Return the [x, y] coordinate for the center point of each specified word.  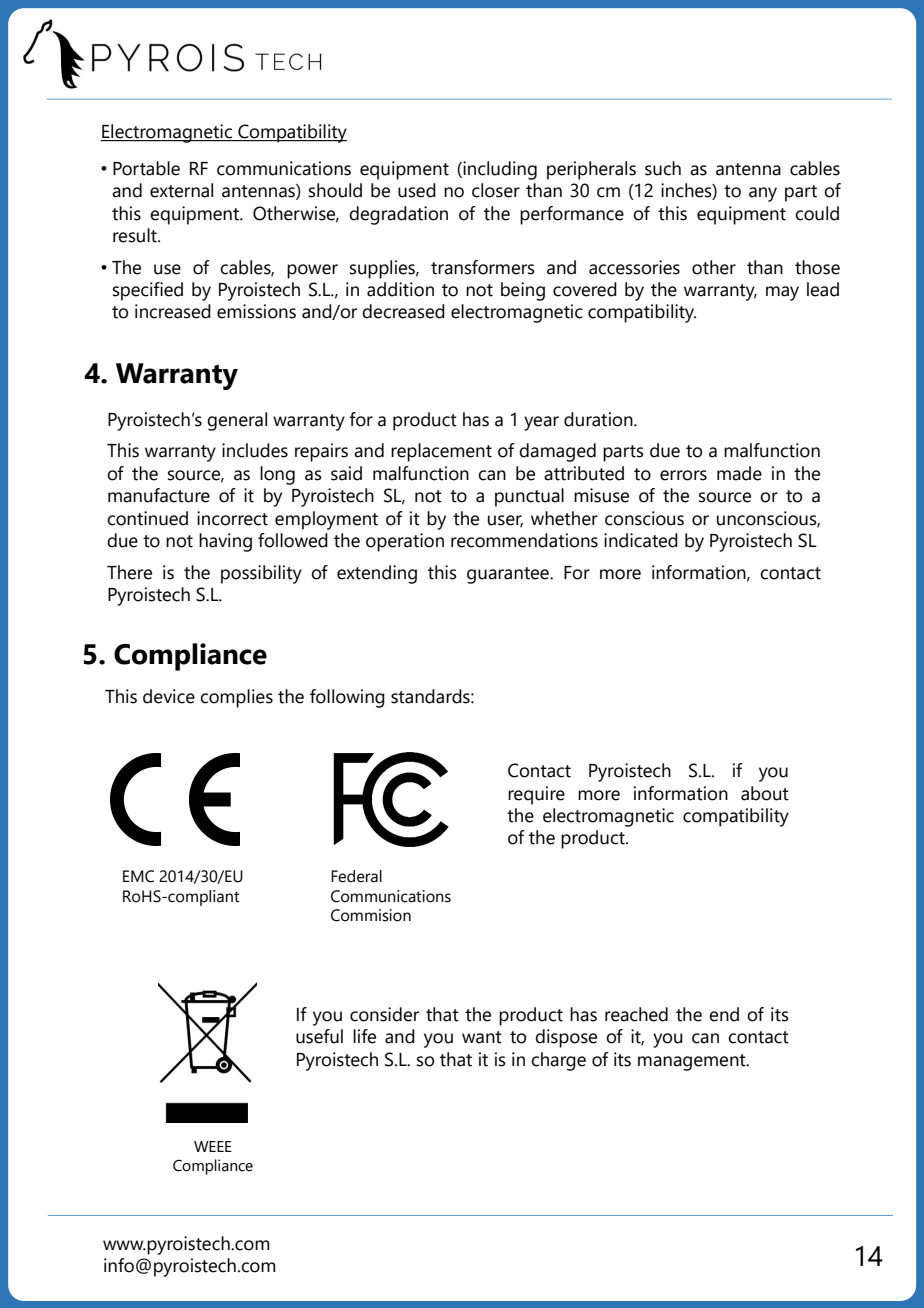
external [181, 190]
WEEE [213, 1146]
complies [236, 698]
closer [496, 190]
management [693, 1062]
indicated [641, 540]
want [482, 1037]
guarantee [509, 575]
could [817, 213]
